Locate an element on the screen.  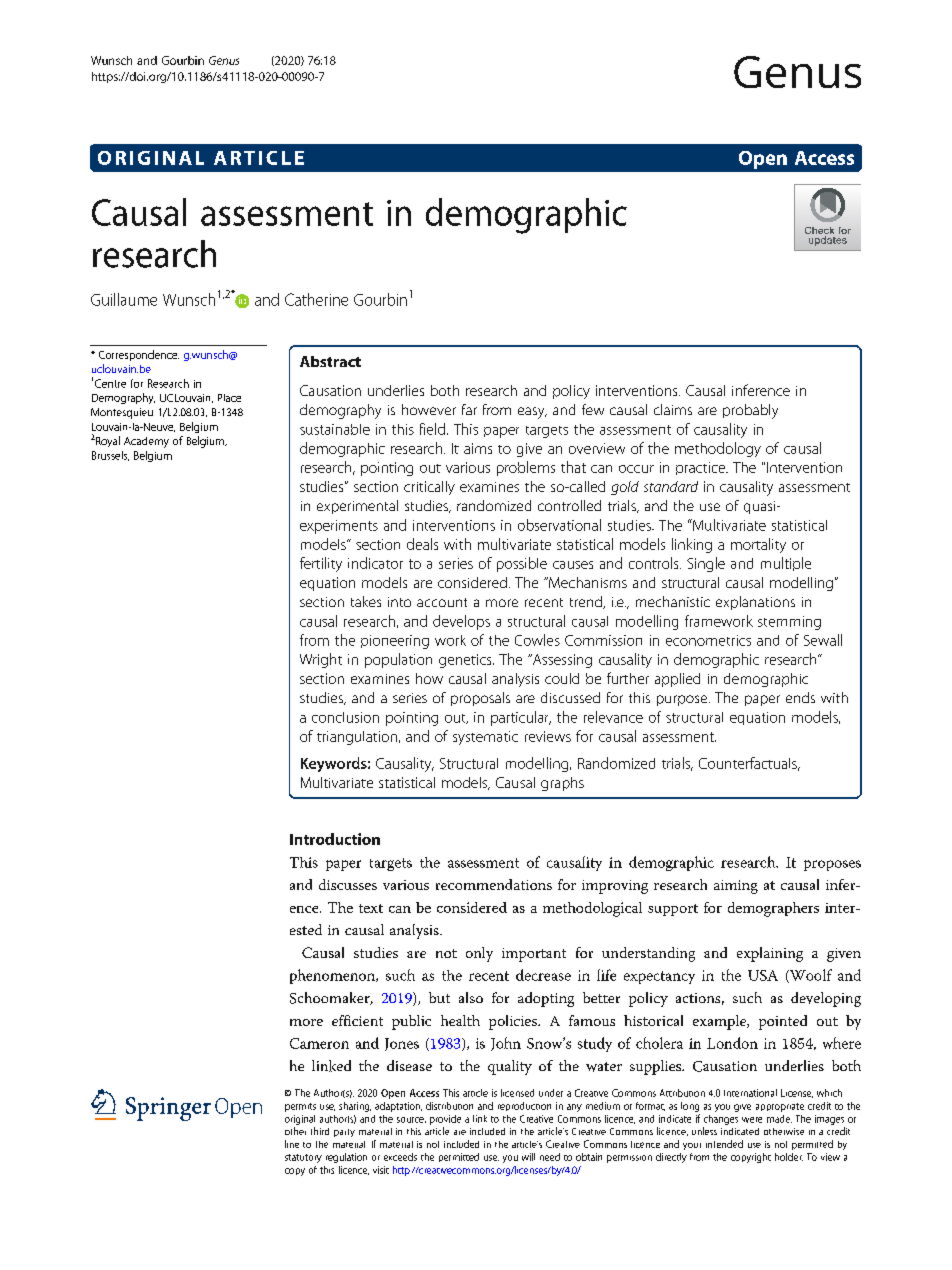
deals is located at coordinates (422, 544).
